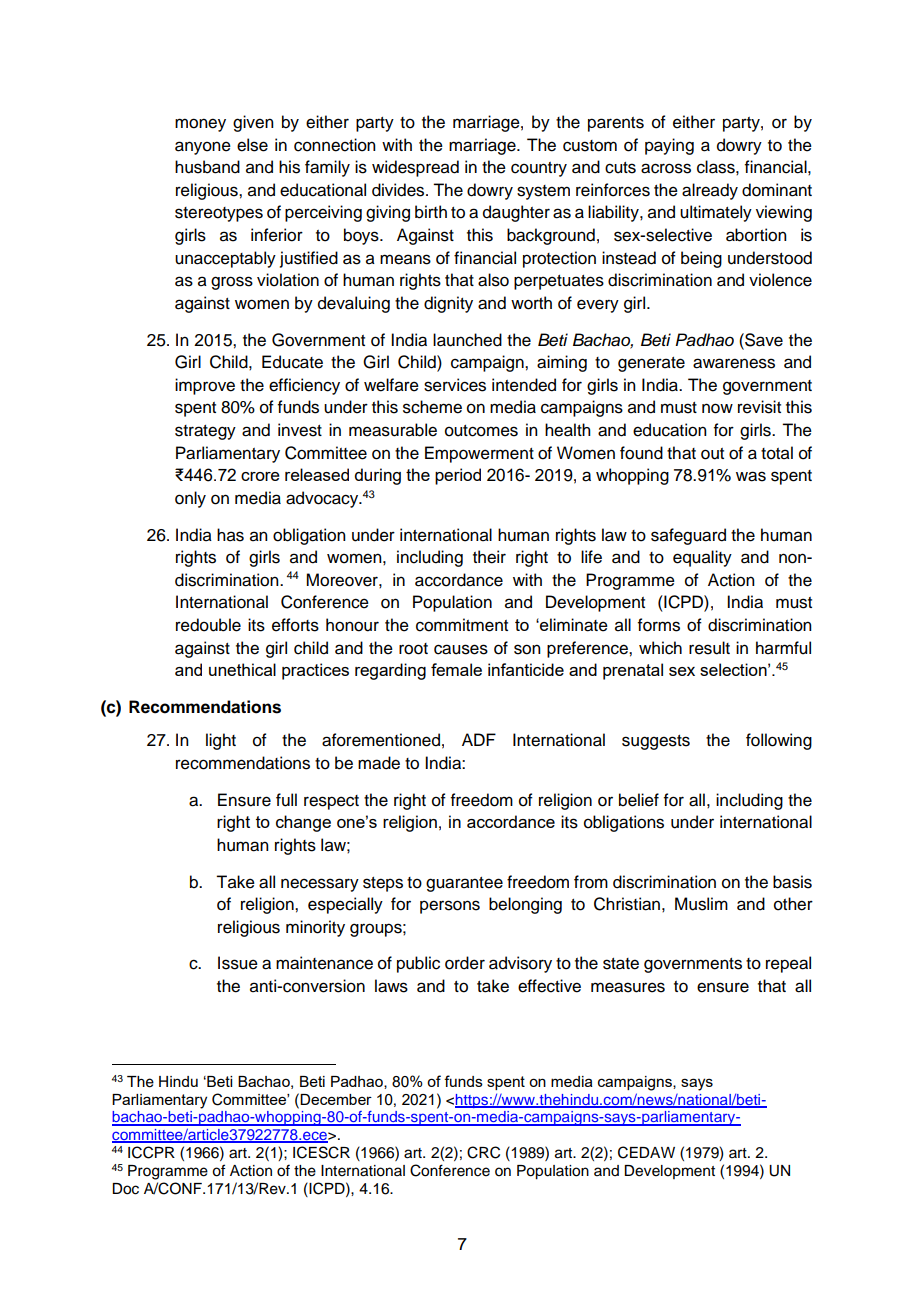  Describe the element at coordinates (479, 739) in the screenshot. I see `ADF` at that location.
